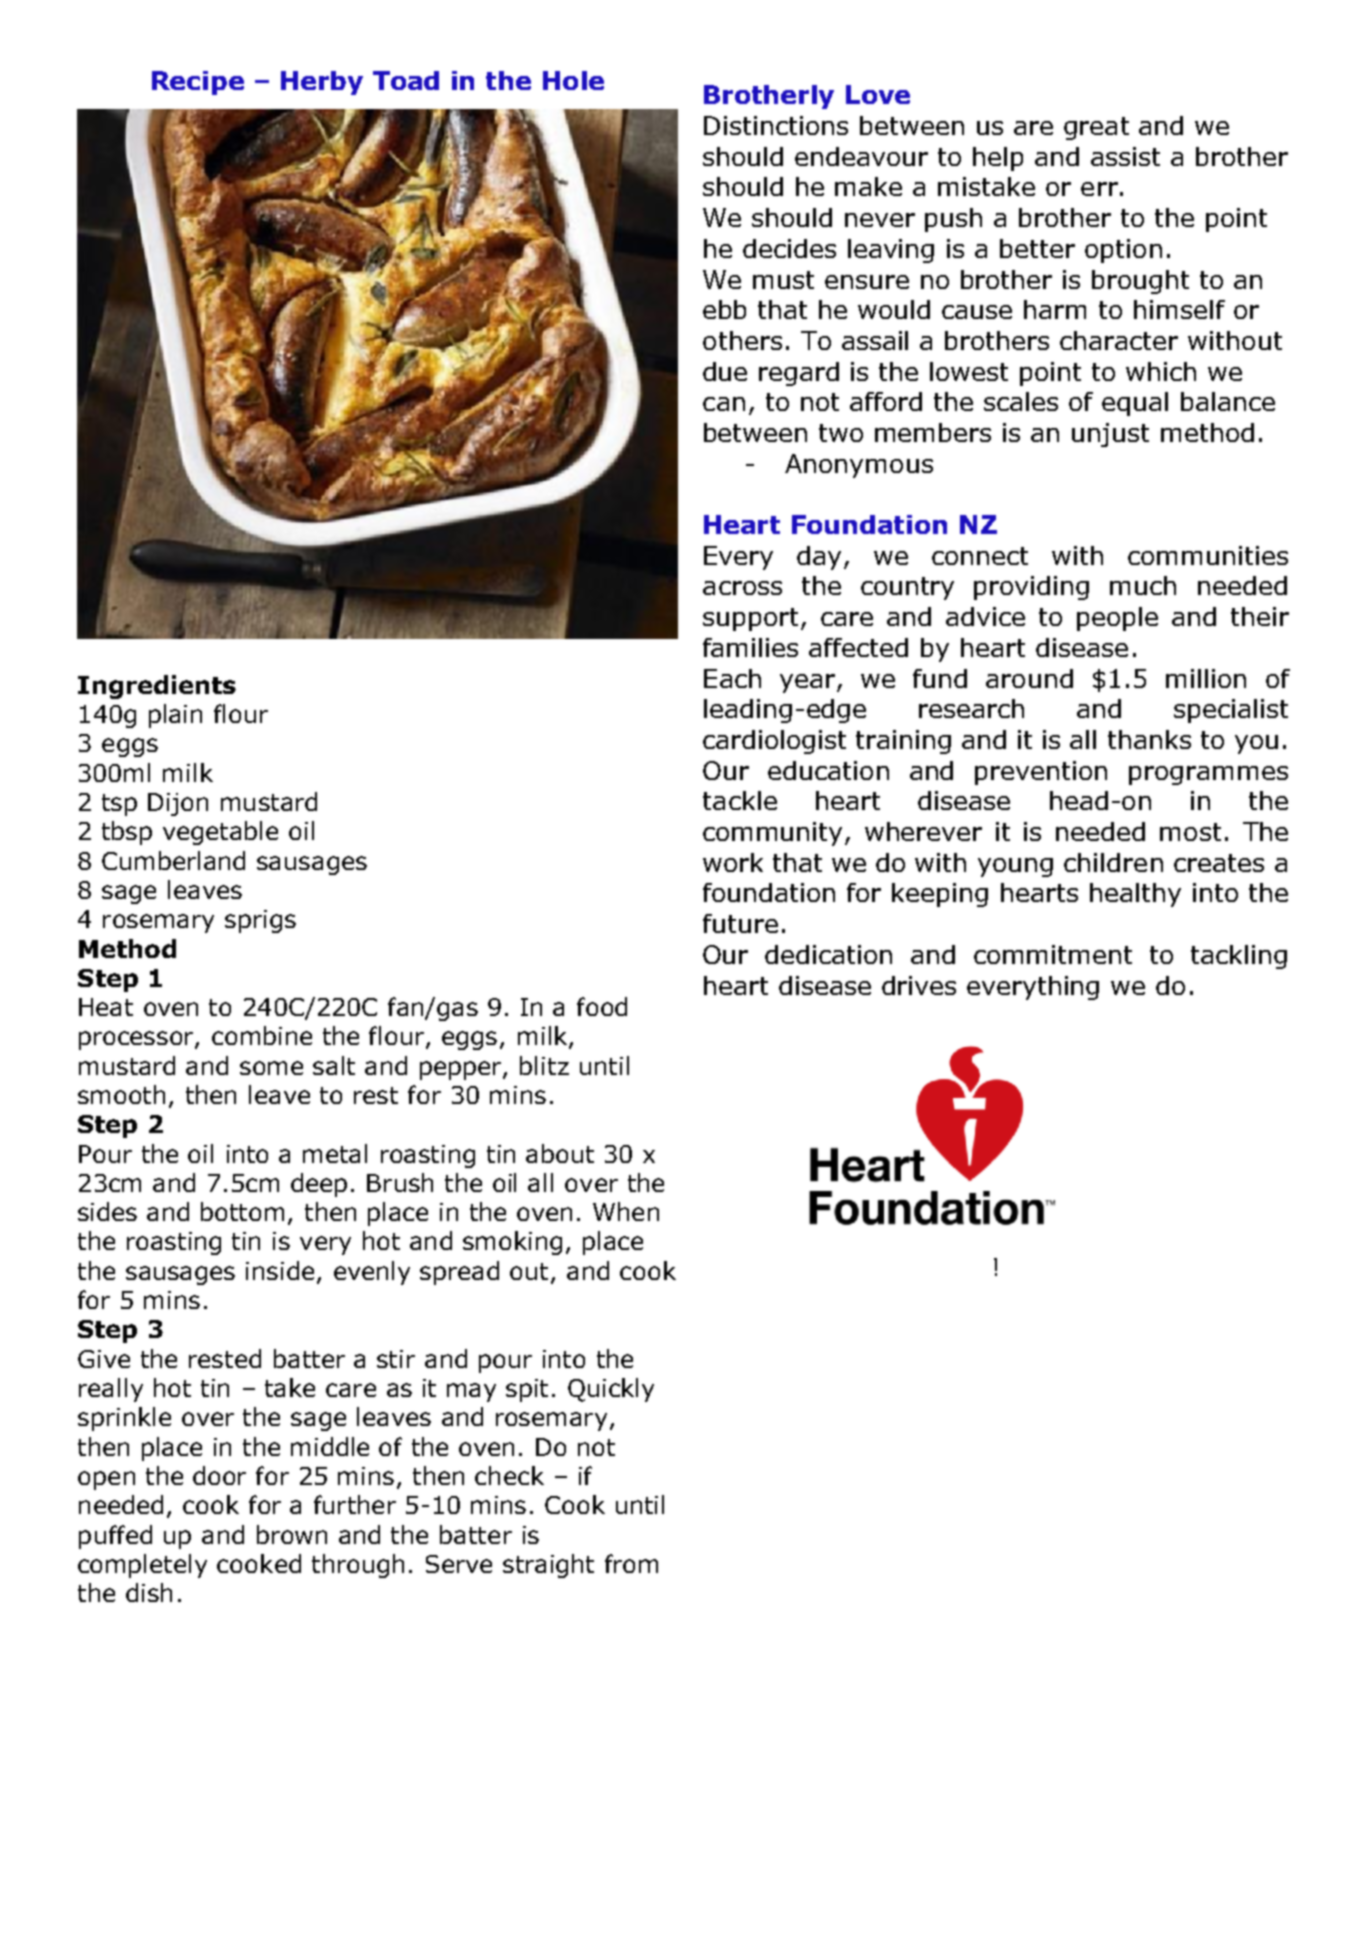 Image resolution: width=1367 pixels, height=1933 pixels. I want to click on commitment, so click(1053, 954).
